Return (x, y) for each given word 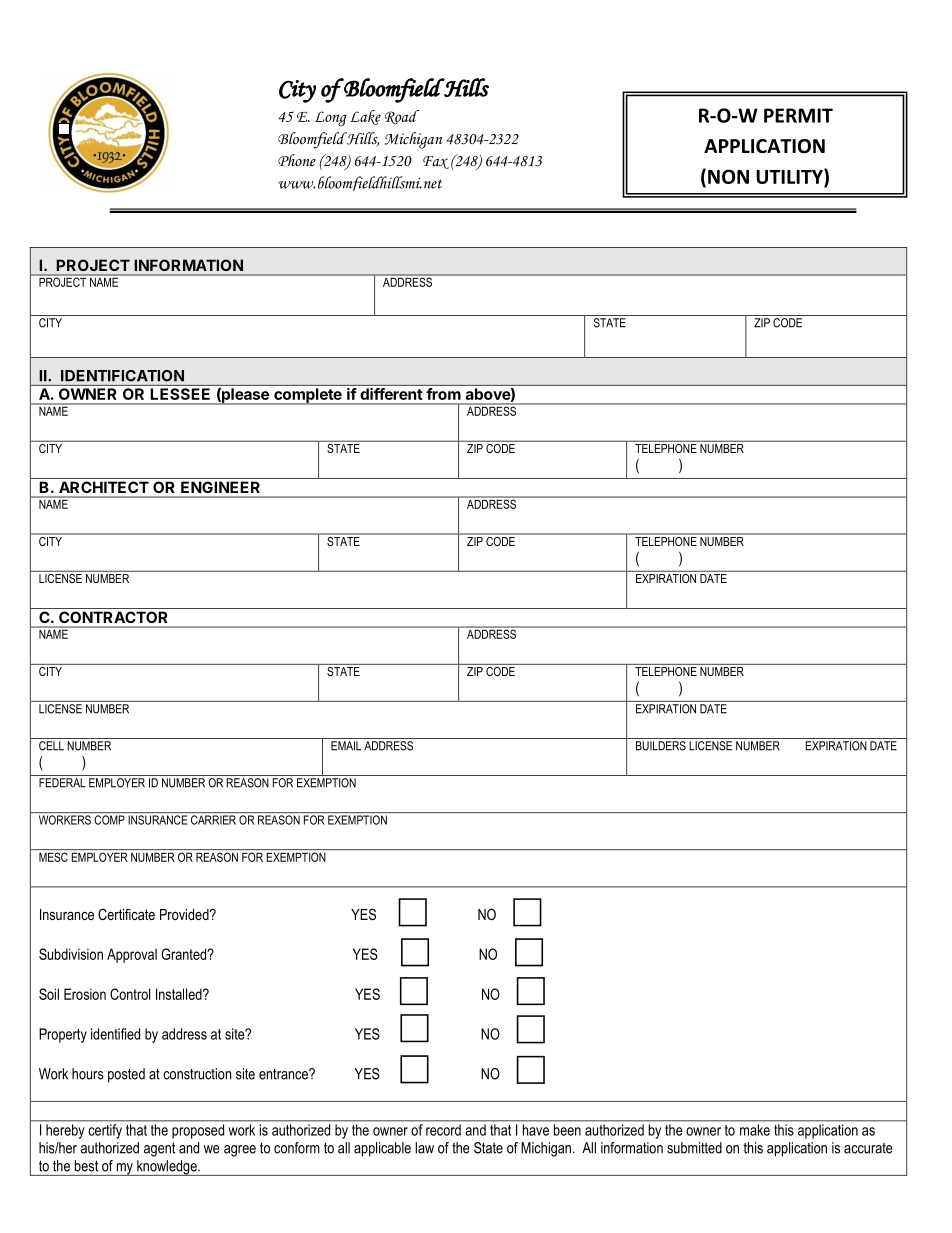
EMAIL (346, 746)
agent (159, 1149)
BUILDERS (661, 746)
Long (331, 118)
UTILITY (790, 176)
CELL (51, 746)
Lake (365, 117)
